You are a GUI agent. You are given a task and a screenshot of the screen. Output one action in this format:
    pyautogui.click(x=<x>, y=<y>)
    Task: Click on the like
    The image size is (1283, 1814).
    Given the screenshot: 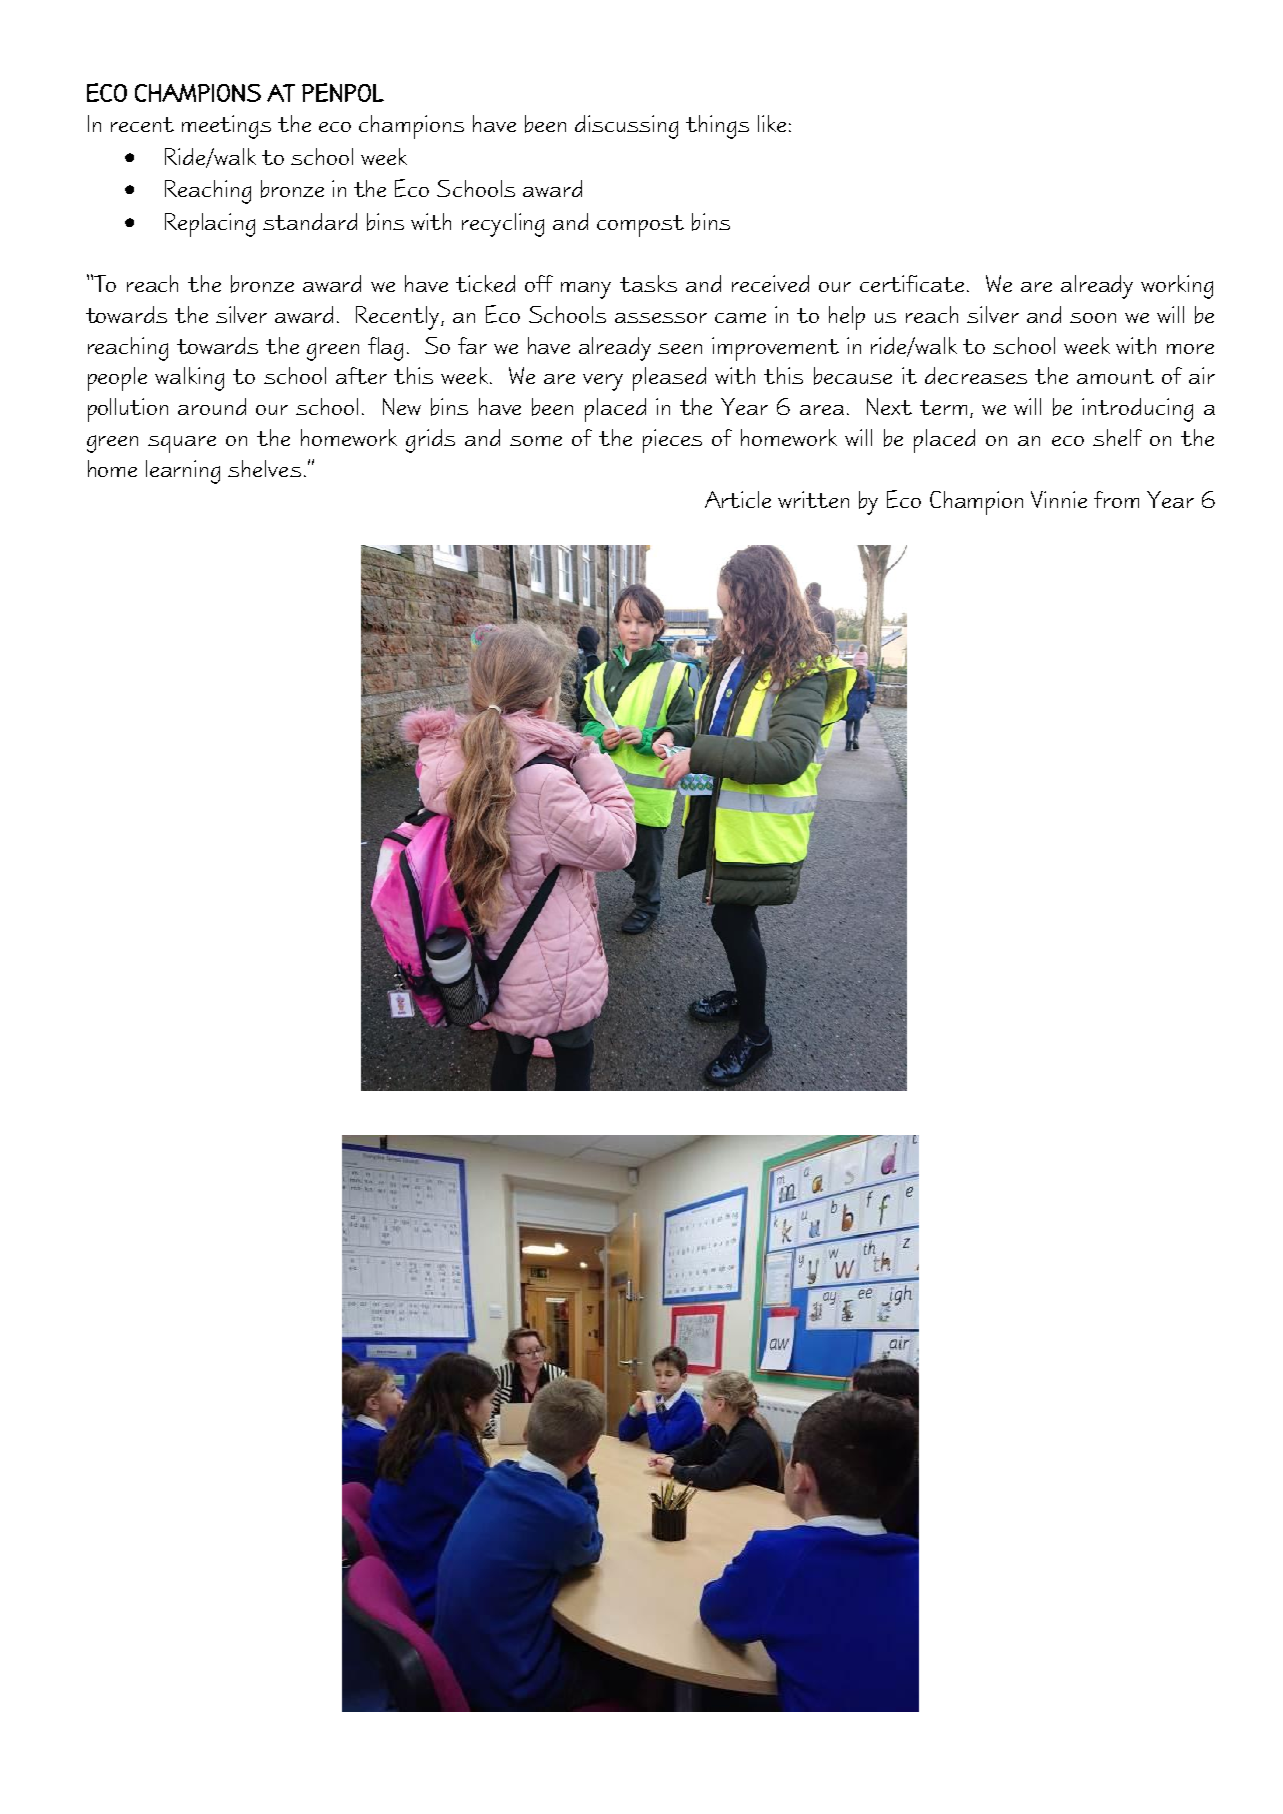 What is the action you would take?
    pyautogui.click(x=772, y=123)
